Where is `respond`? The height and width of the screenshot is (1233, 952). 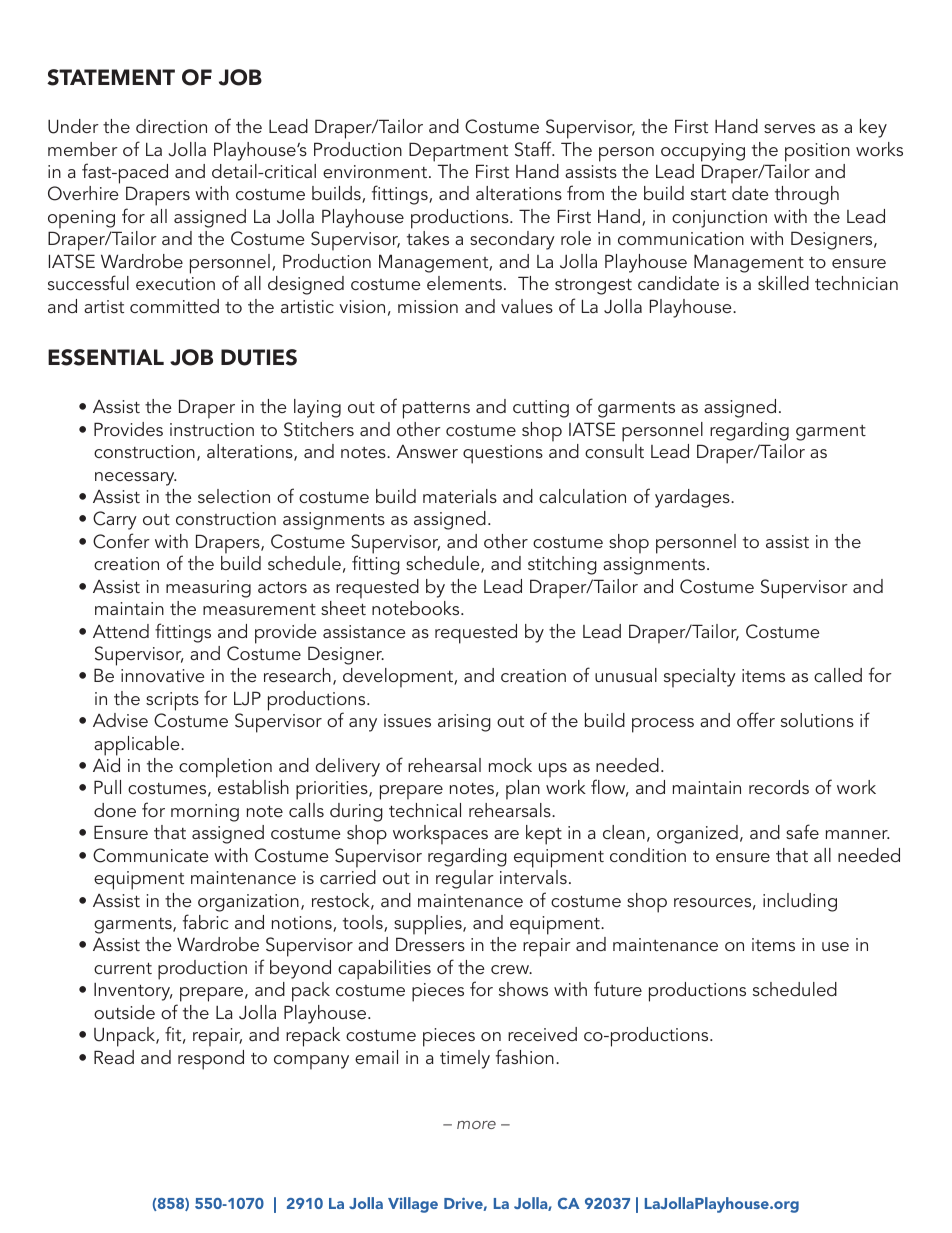
respond is located at coordinates (211, 1060).
